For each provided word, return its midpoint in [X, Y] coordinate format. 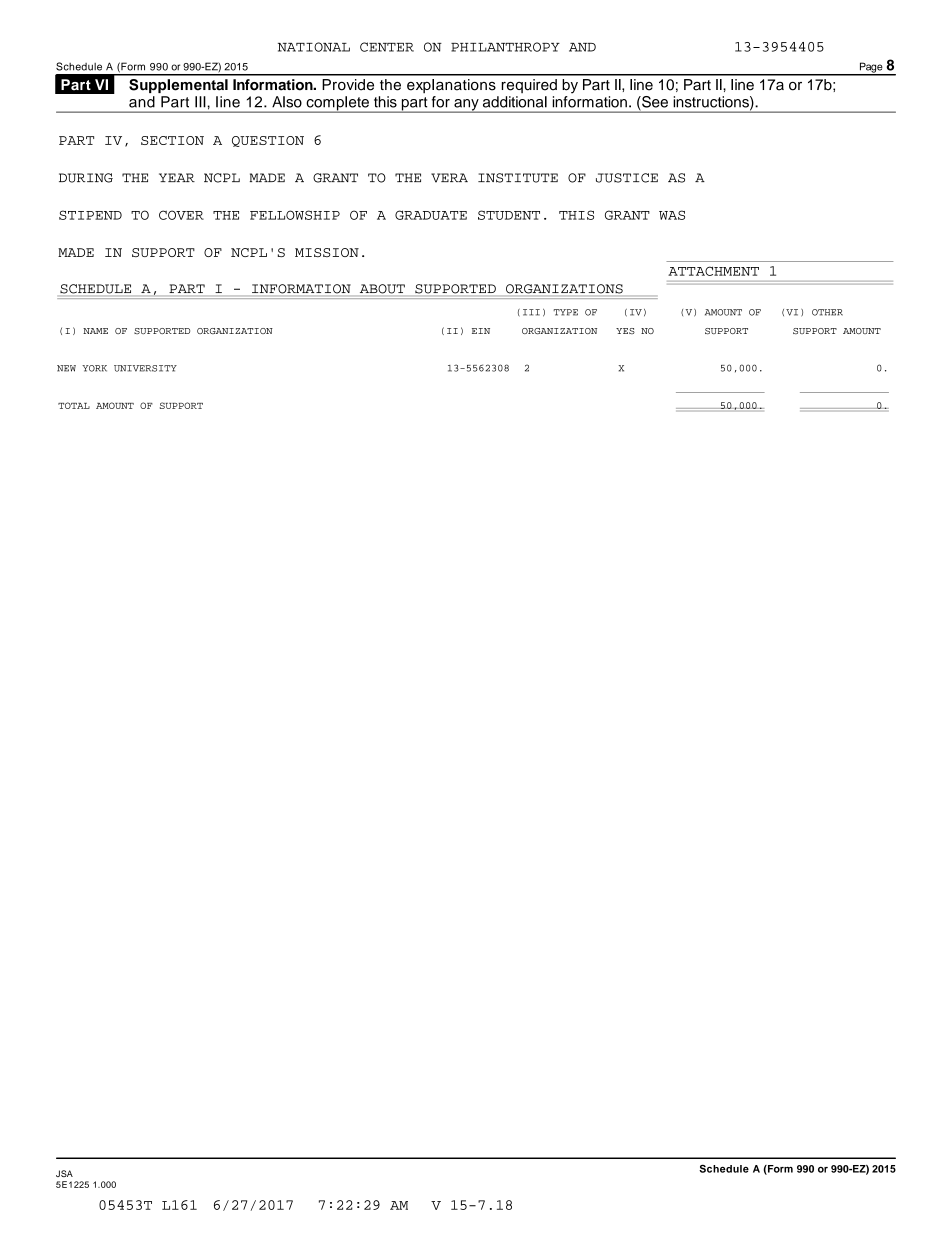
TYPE [565, 312]
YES [625, 331]
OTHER [827, 312]
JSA [64, 1173]
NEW [66, 368]
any [466, 106]
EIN [481, 331]
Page [871, 68]
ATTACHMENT [713, 271]
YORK [94, 368]
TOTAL [74, 405]
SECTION [172, 140]
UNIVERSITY [145, 368]
